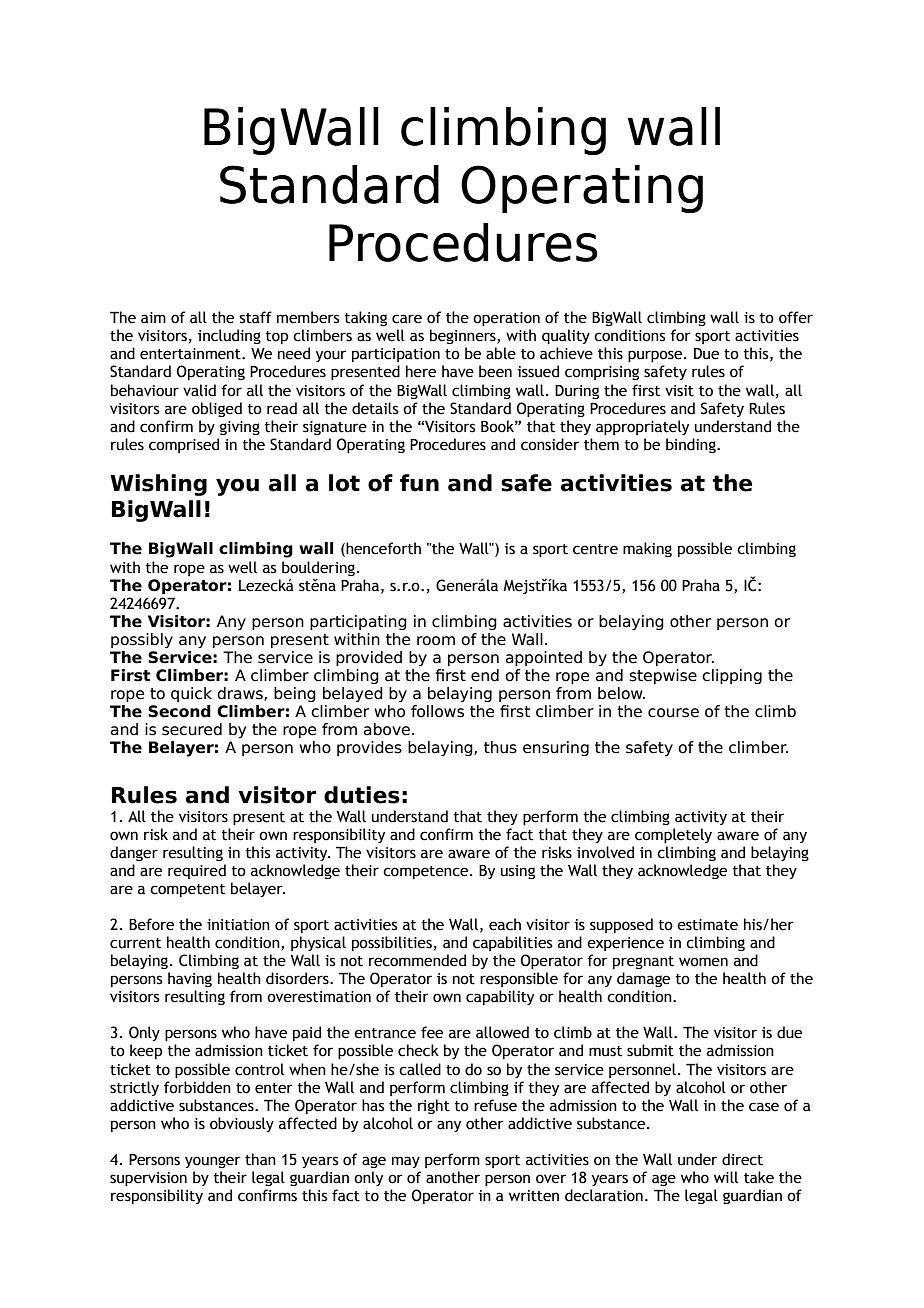 This document has width=924, height=1308. I want to click on able, so click(501, 353).
